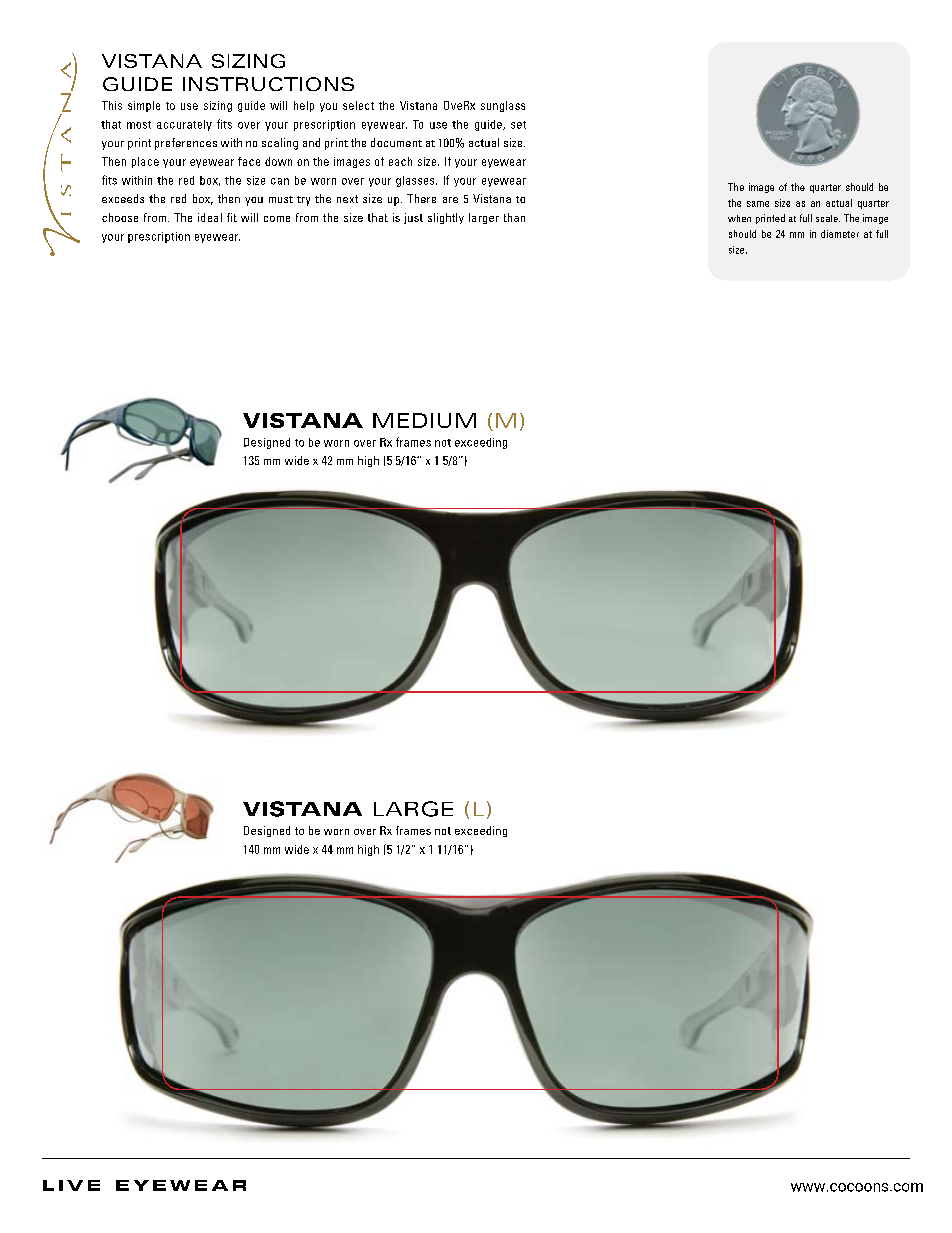 This image has width=952, height=1233. What do you see at coordinates (424, 420) in the image?
I see `medium` at bounding box center [424, 420].
